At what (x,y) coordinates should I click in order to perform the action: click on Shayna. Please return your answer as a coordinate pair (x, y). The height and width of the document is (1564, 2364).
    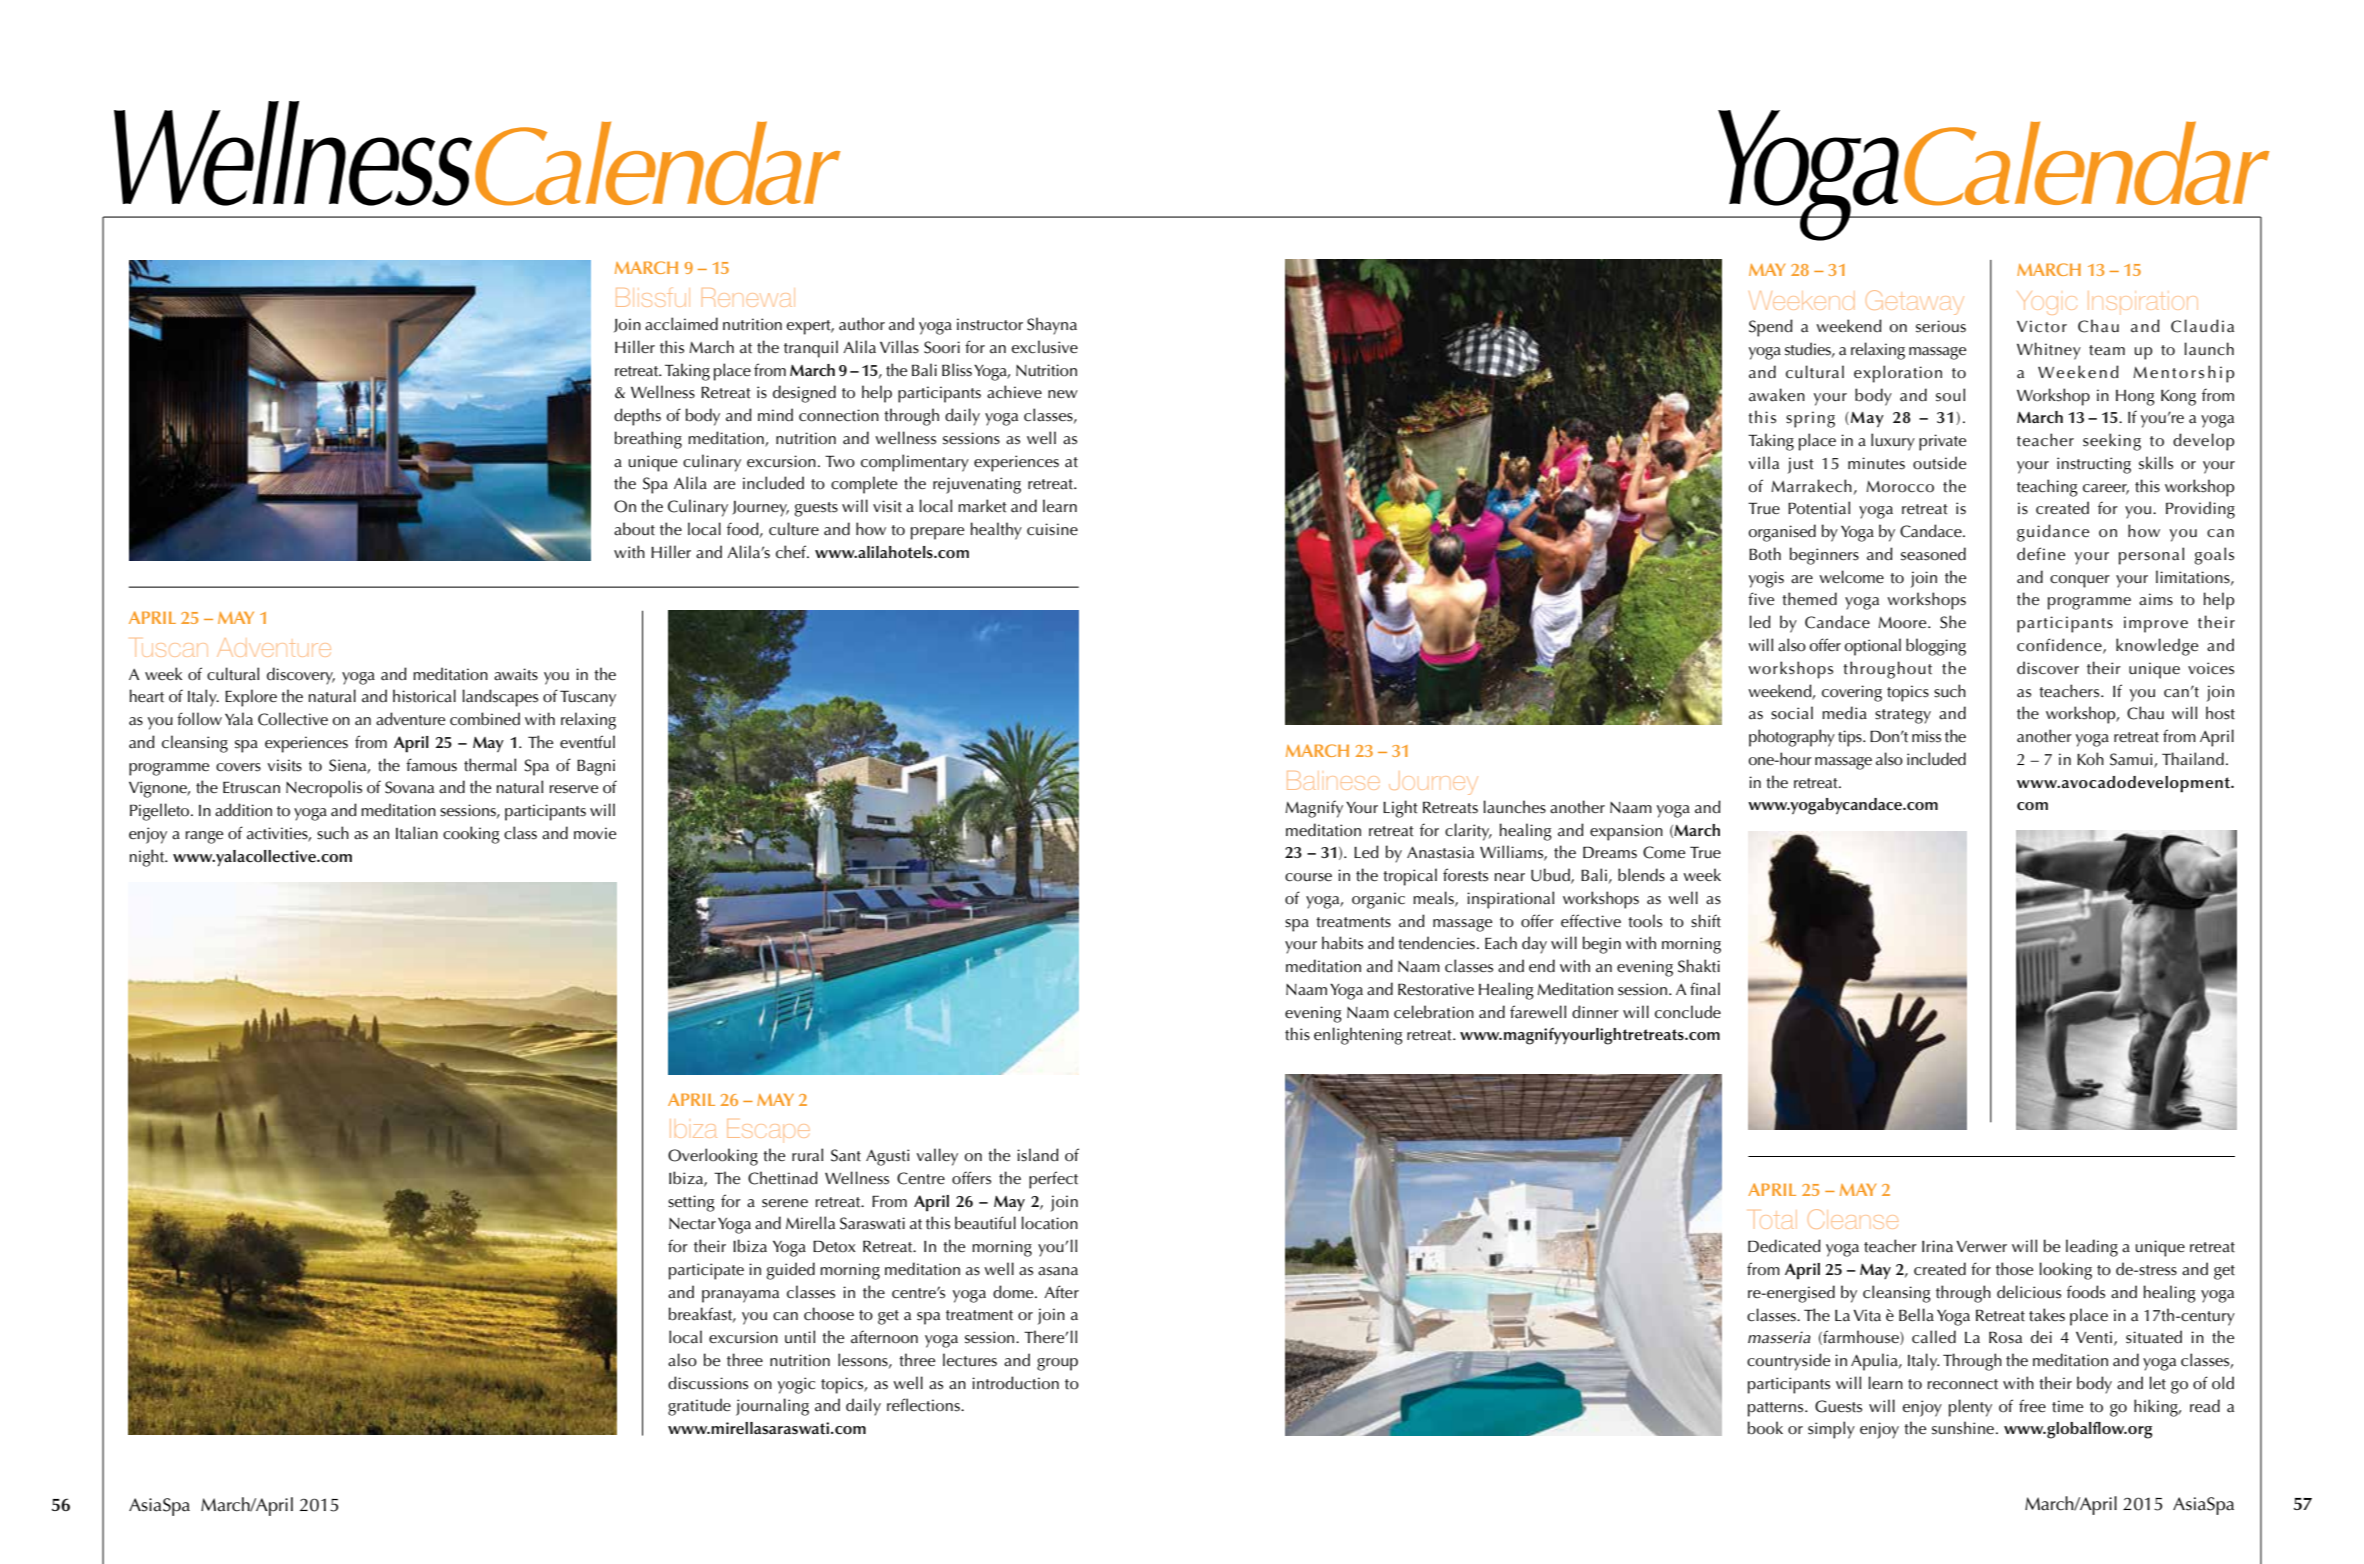
    Looking at the image, I should click on (1052, 326).
